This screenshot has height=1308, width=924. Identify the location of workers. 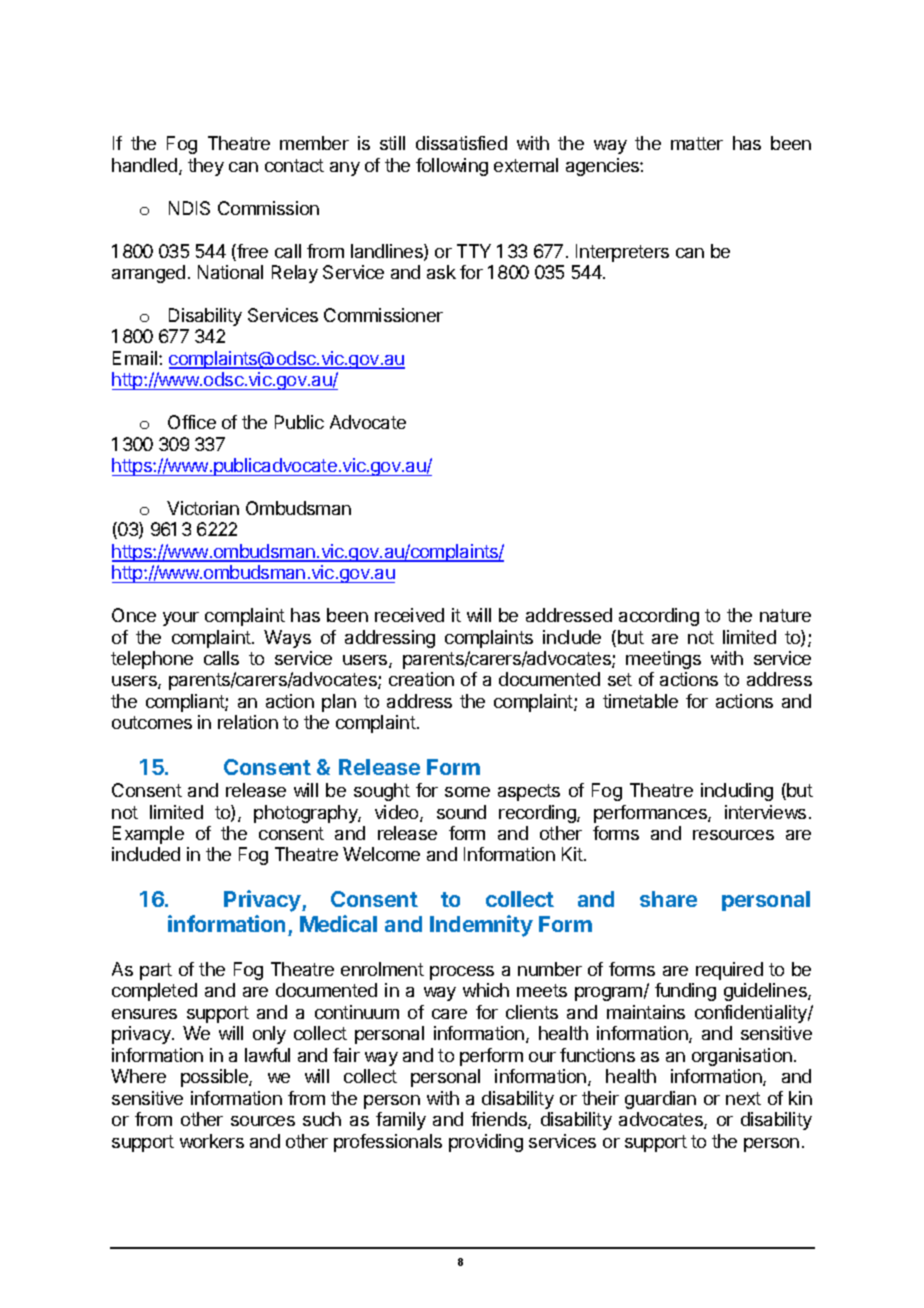
(212, 1141).
